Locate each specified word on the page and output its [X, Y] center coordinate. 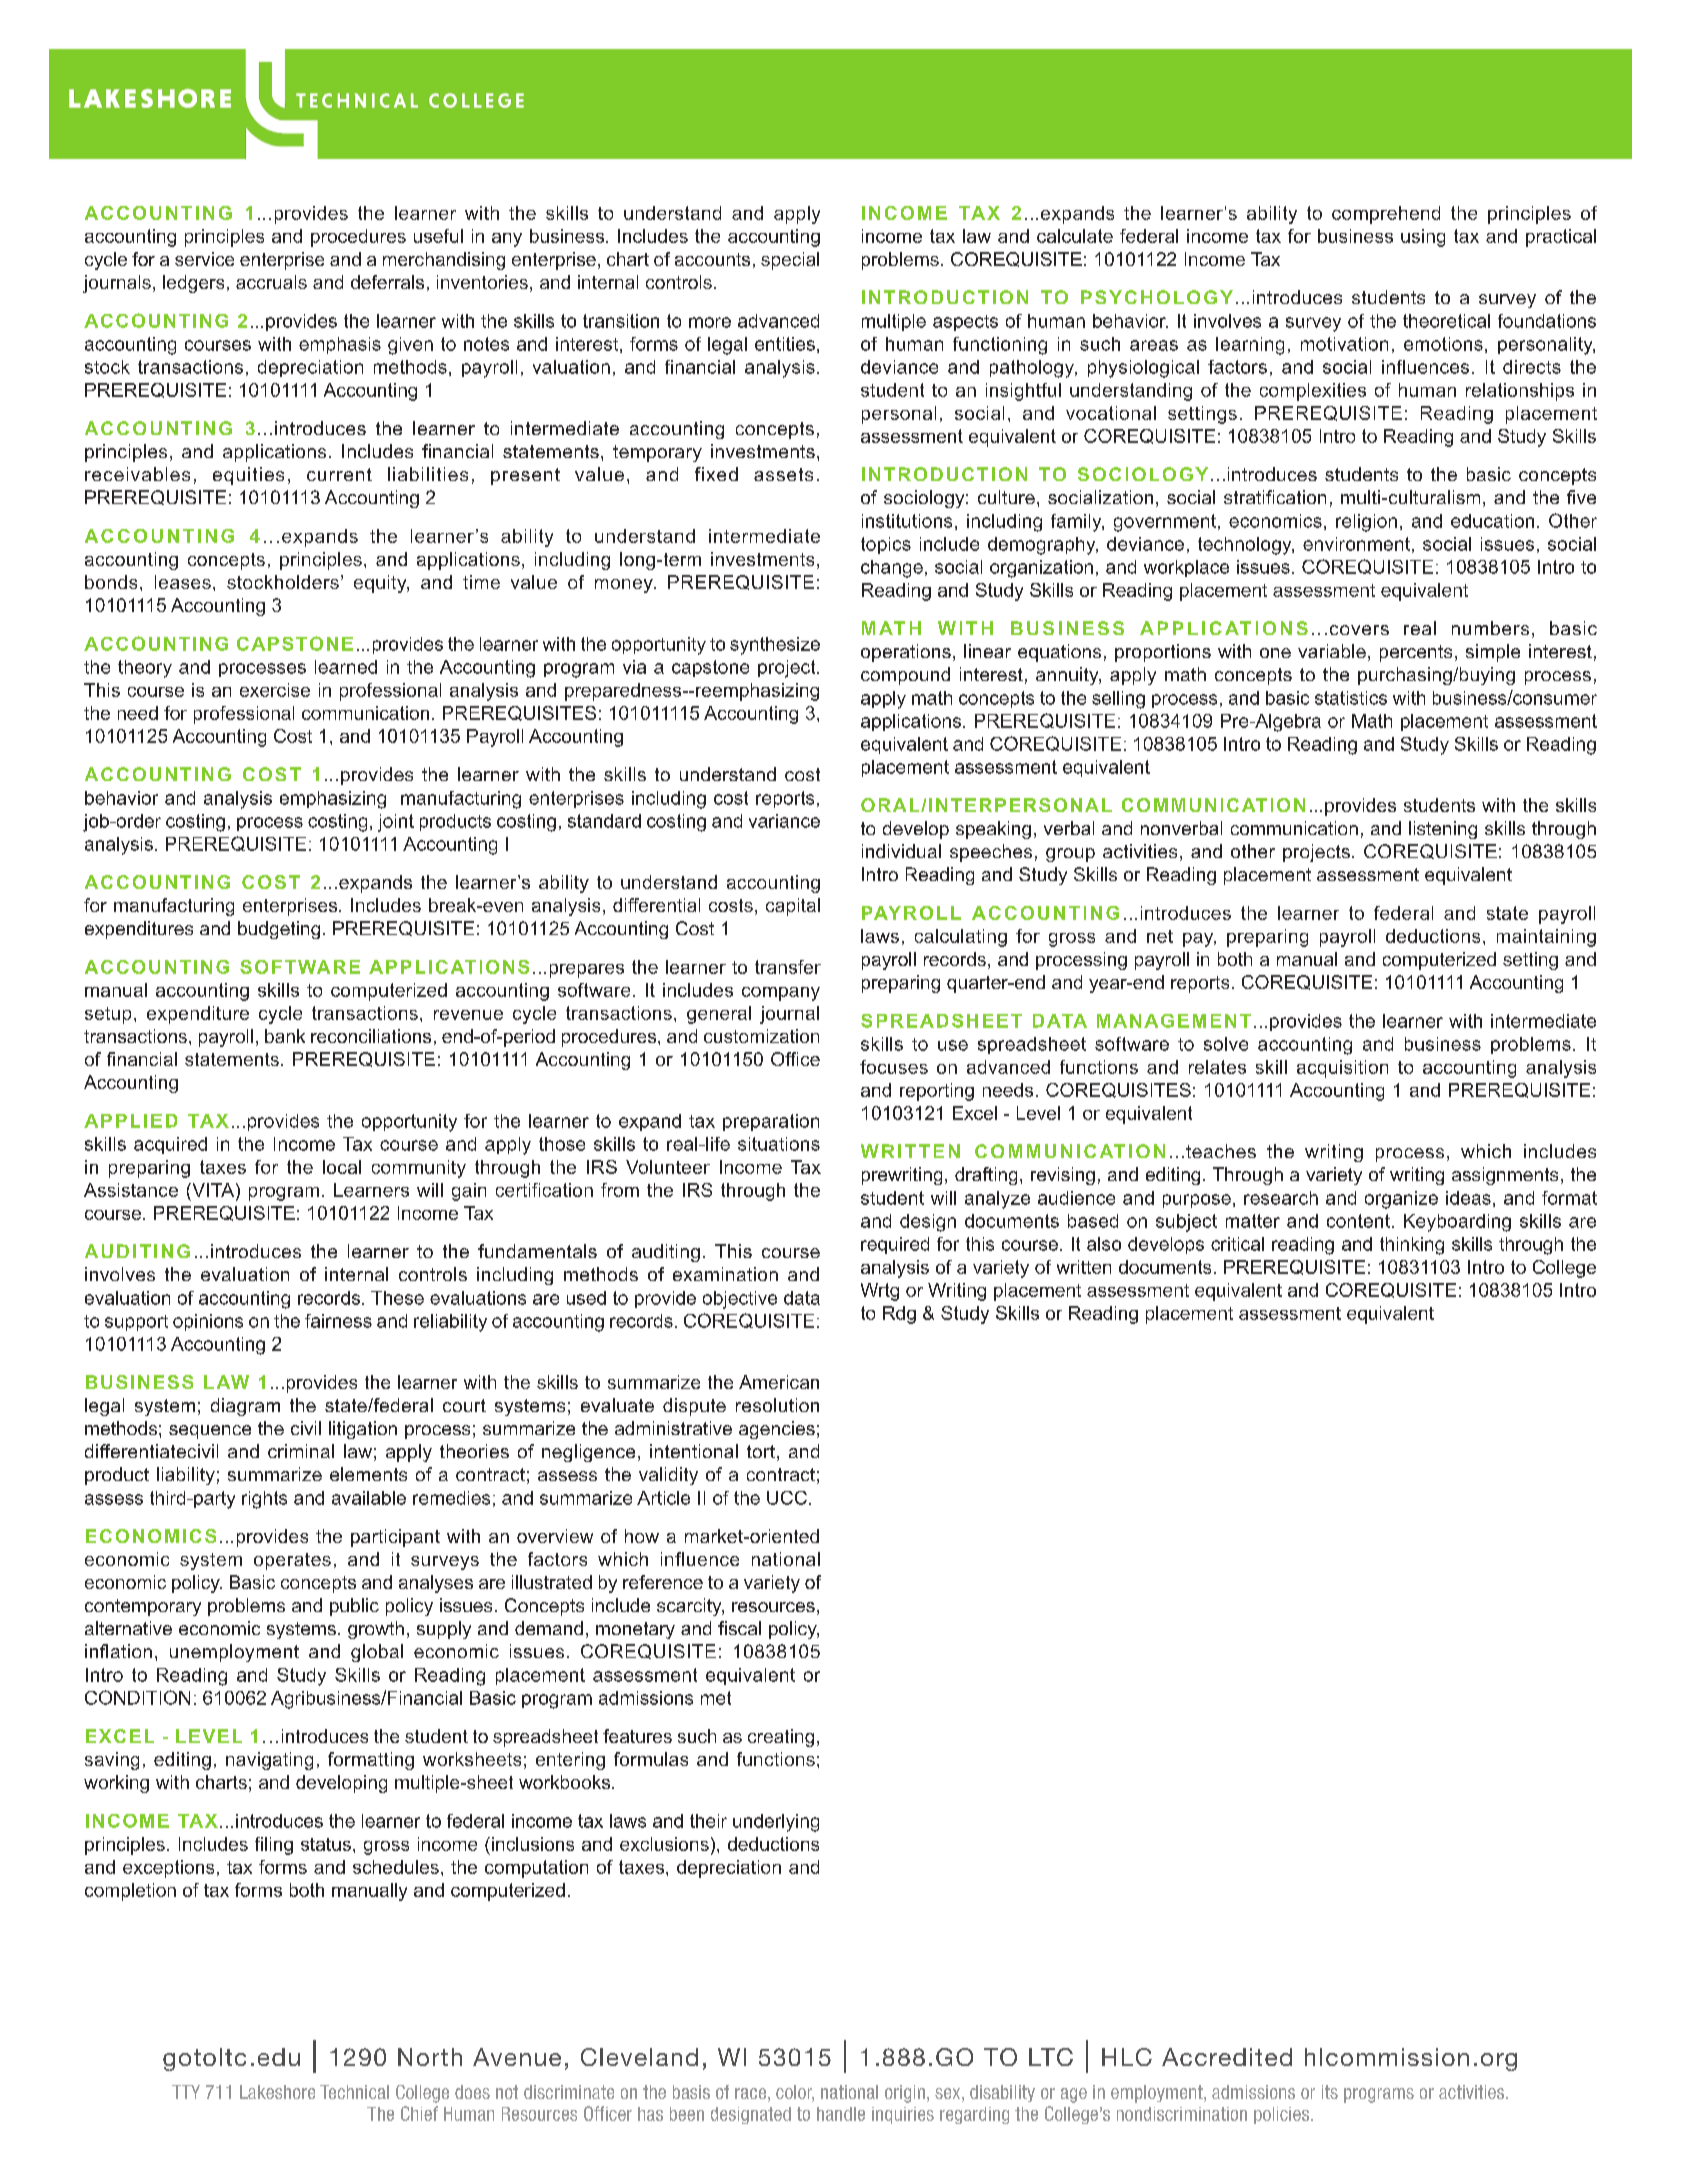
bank [285, 1036]
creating [781, 1738]
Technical [354, 2092]
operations [906, 653]
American [779, 1382]
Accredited [1227, 2057]
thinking [1412, 1246]
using [1423, 238]
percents [1416, 653]
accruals [271, 282]
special [790, 261]
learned [346, 667]
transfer [788, 967]
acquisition [1342, 1069]
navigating [269, 1761]
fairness [338, 1321]
